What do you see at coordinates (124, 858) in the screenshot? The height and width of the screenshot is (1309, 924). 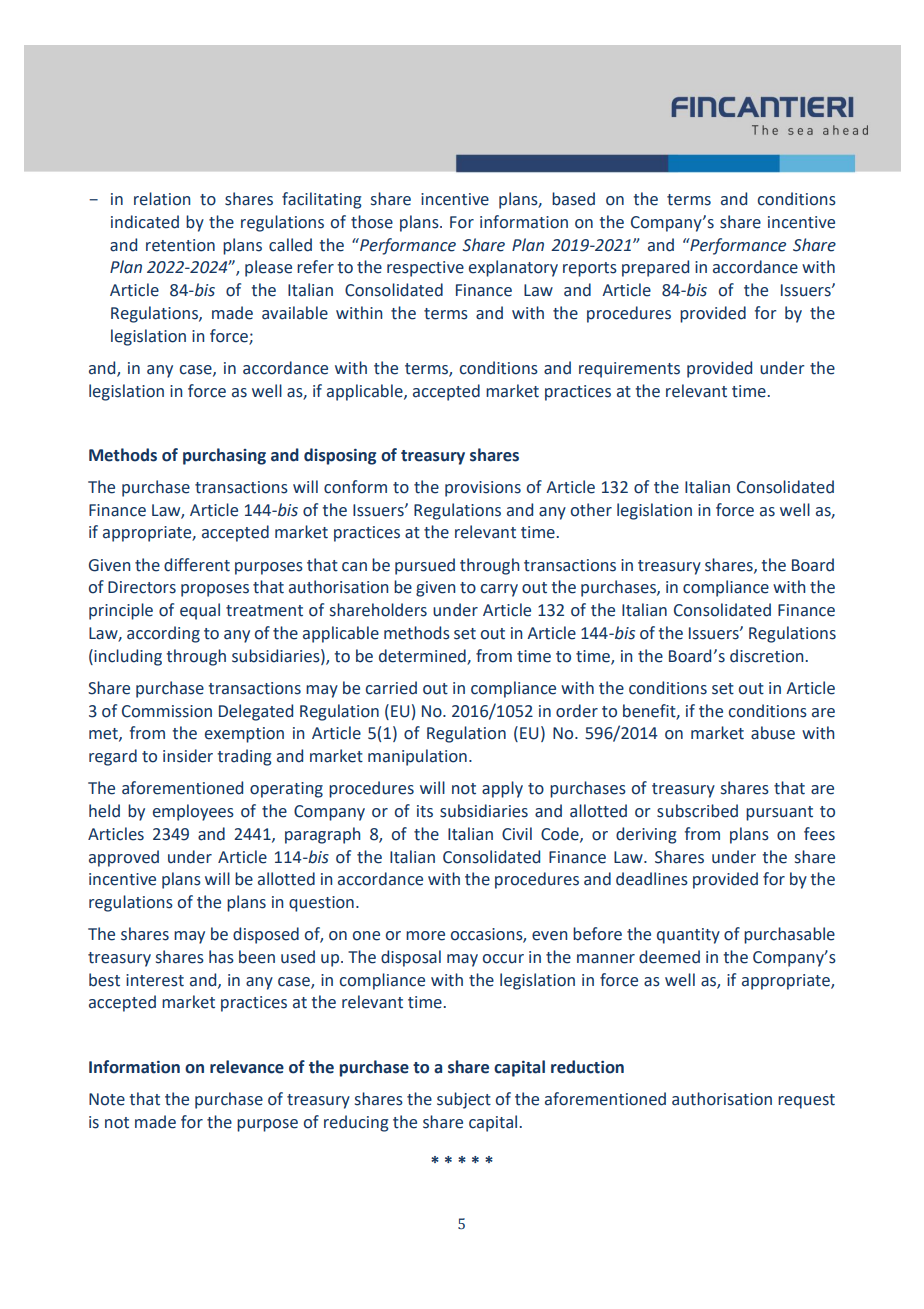 I see `approved` at bounding box center [124, 858].
